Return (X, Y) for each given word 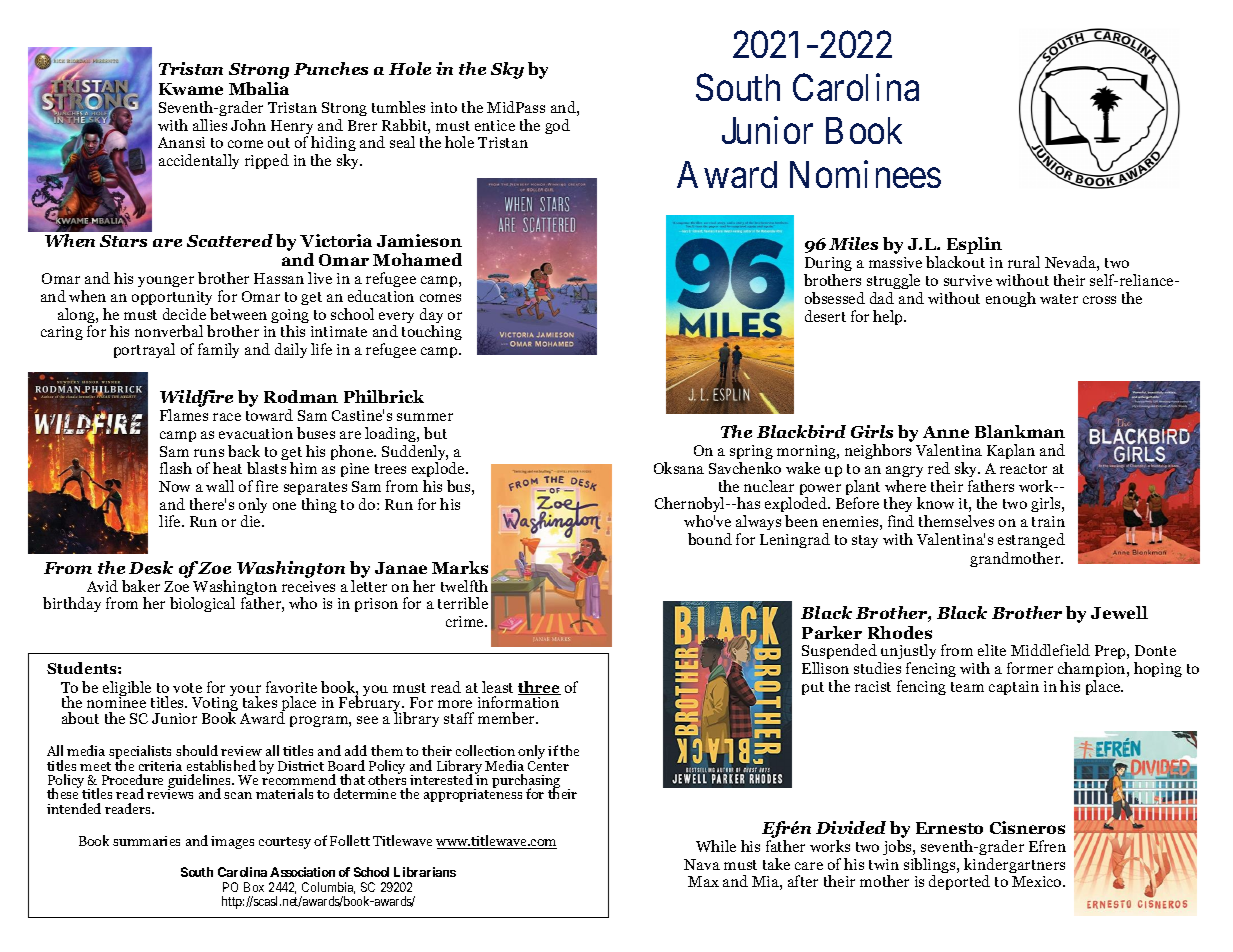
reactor (1023, 469)
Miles (853, 243)
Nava (702, 864)
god (557, 126)
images (232, 842)
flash (176, 468)
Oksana (679, 468)
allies (210, 125)
